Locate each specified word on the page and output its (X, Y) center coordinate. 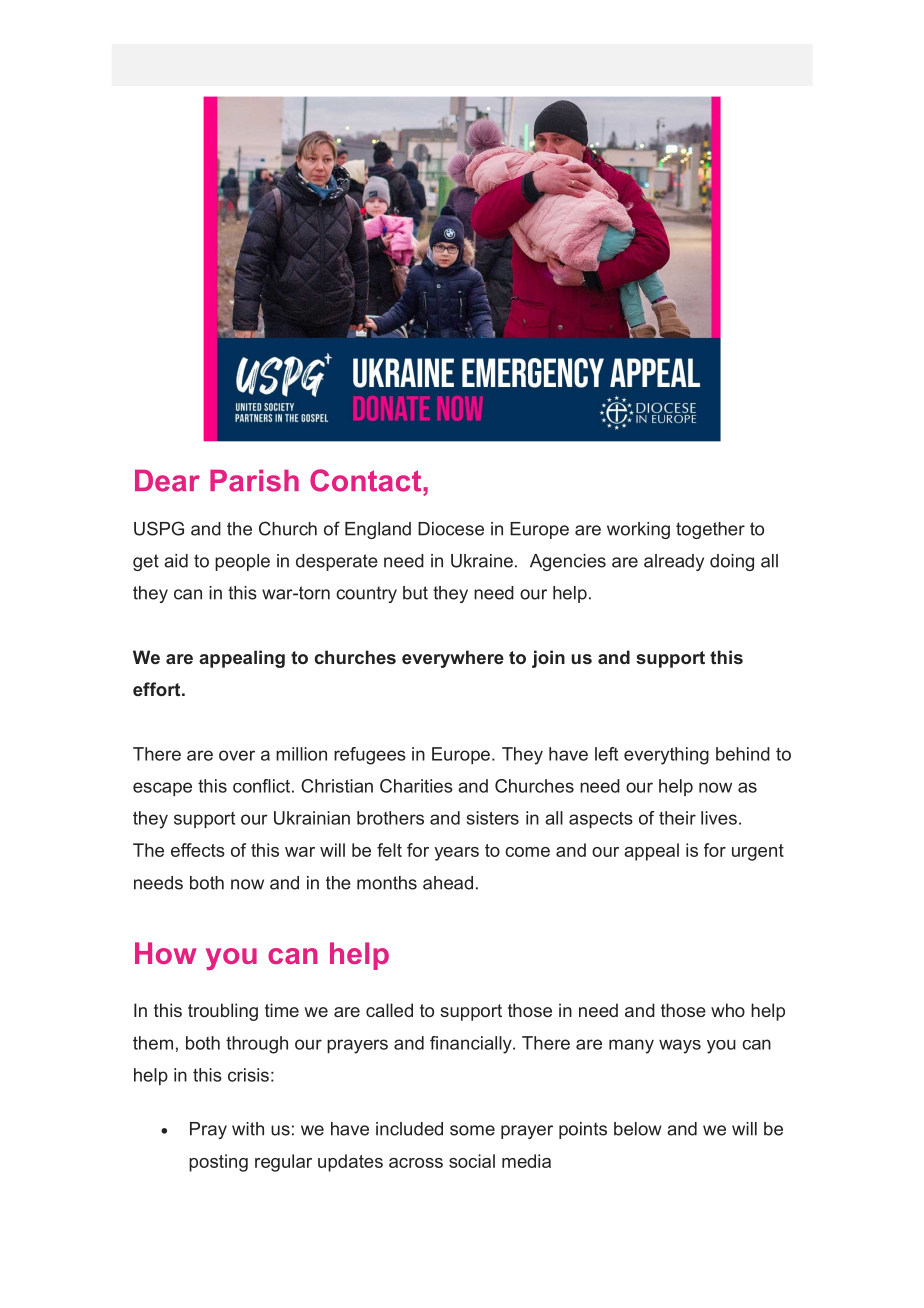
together (710, 530)
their (677, 818)
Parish (254, 481)
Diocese (451, 529)
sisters (493, 818)
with (248, 1129)
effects (198, 850)
